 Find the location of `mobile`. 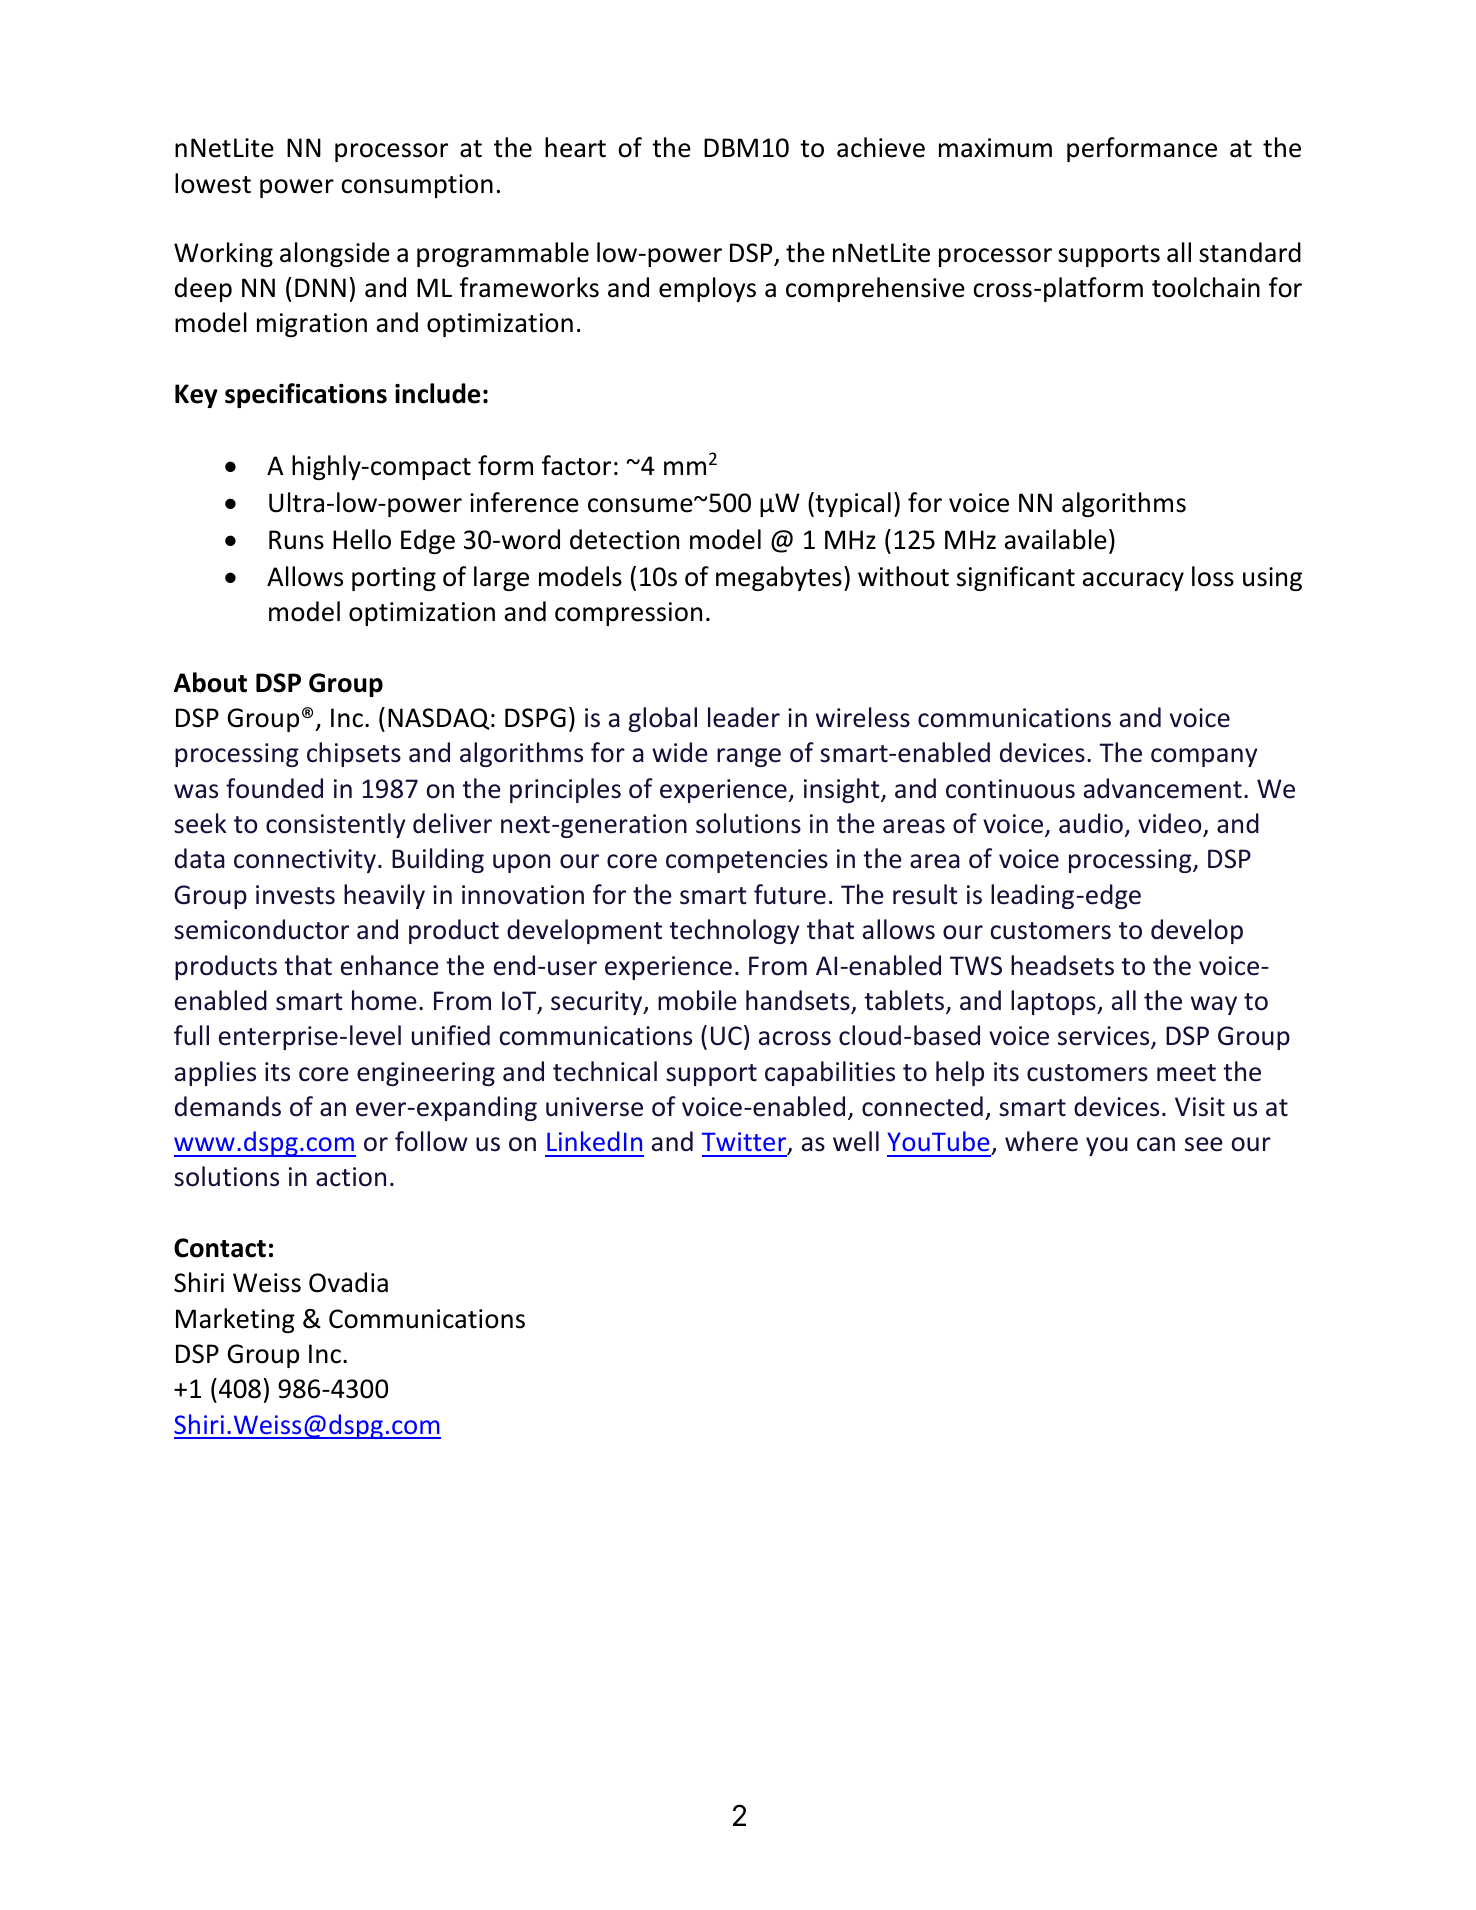

mobile is located at coordinates (697, 1000).
